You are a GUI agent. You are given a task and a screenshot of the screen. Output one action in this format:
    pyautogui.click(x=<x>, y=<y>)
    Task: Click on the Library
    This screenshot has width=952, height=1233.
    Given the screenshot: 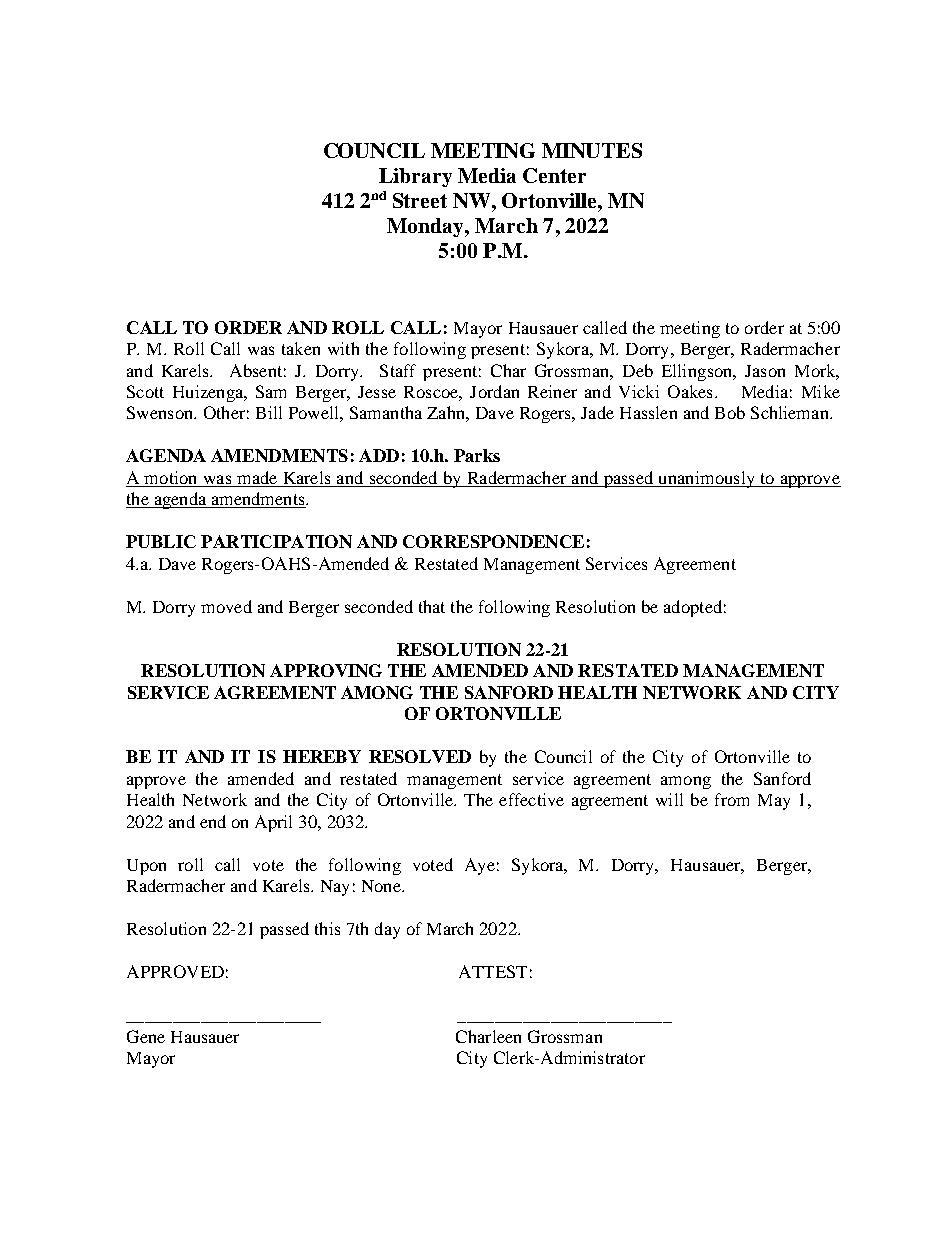 What is the action you would take?
    pyautogui.click(x=415, y=177)
